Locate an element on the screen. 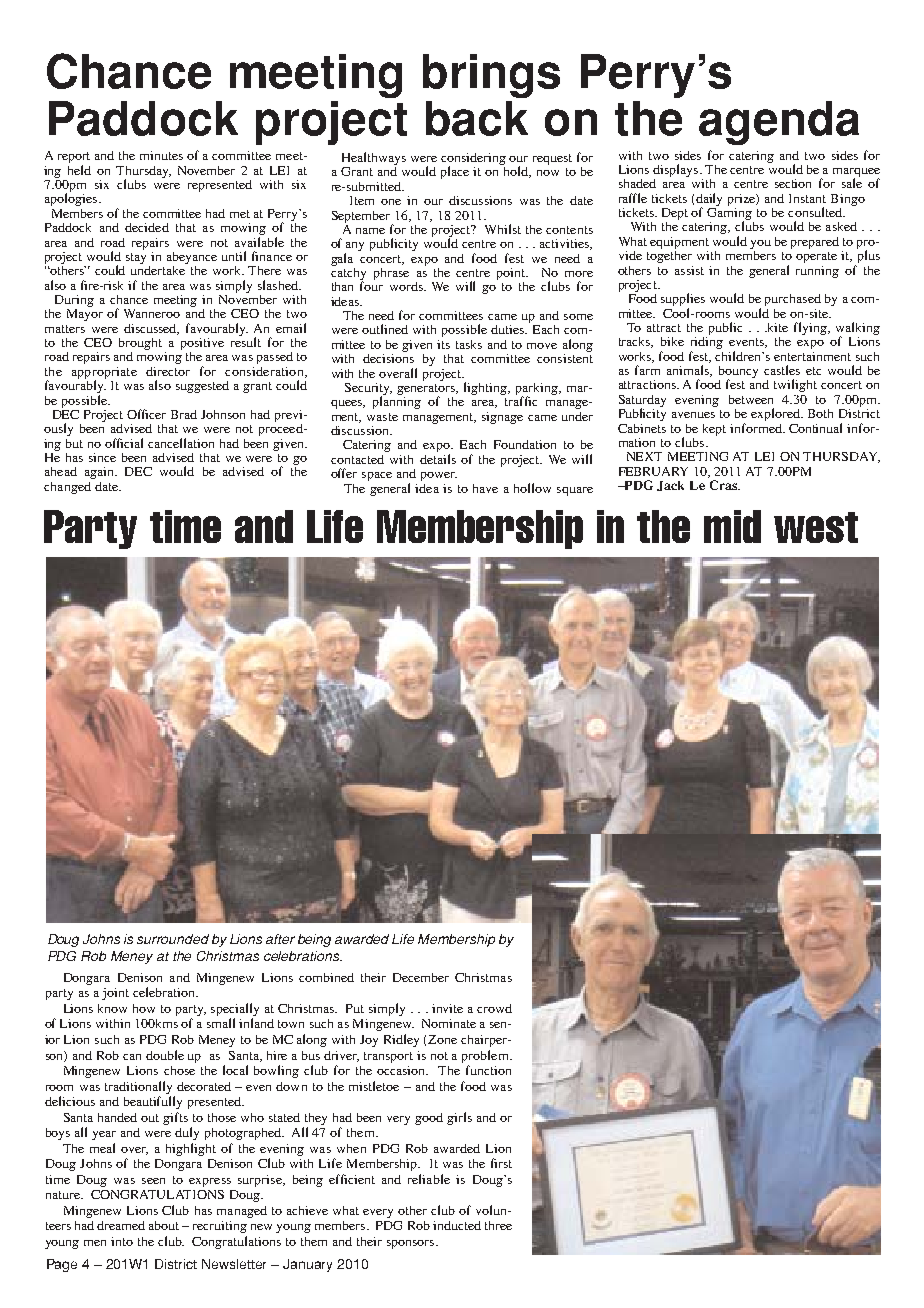  between is located at coordinates (751, 399).
